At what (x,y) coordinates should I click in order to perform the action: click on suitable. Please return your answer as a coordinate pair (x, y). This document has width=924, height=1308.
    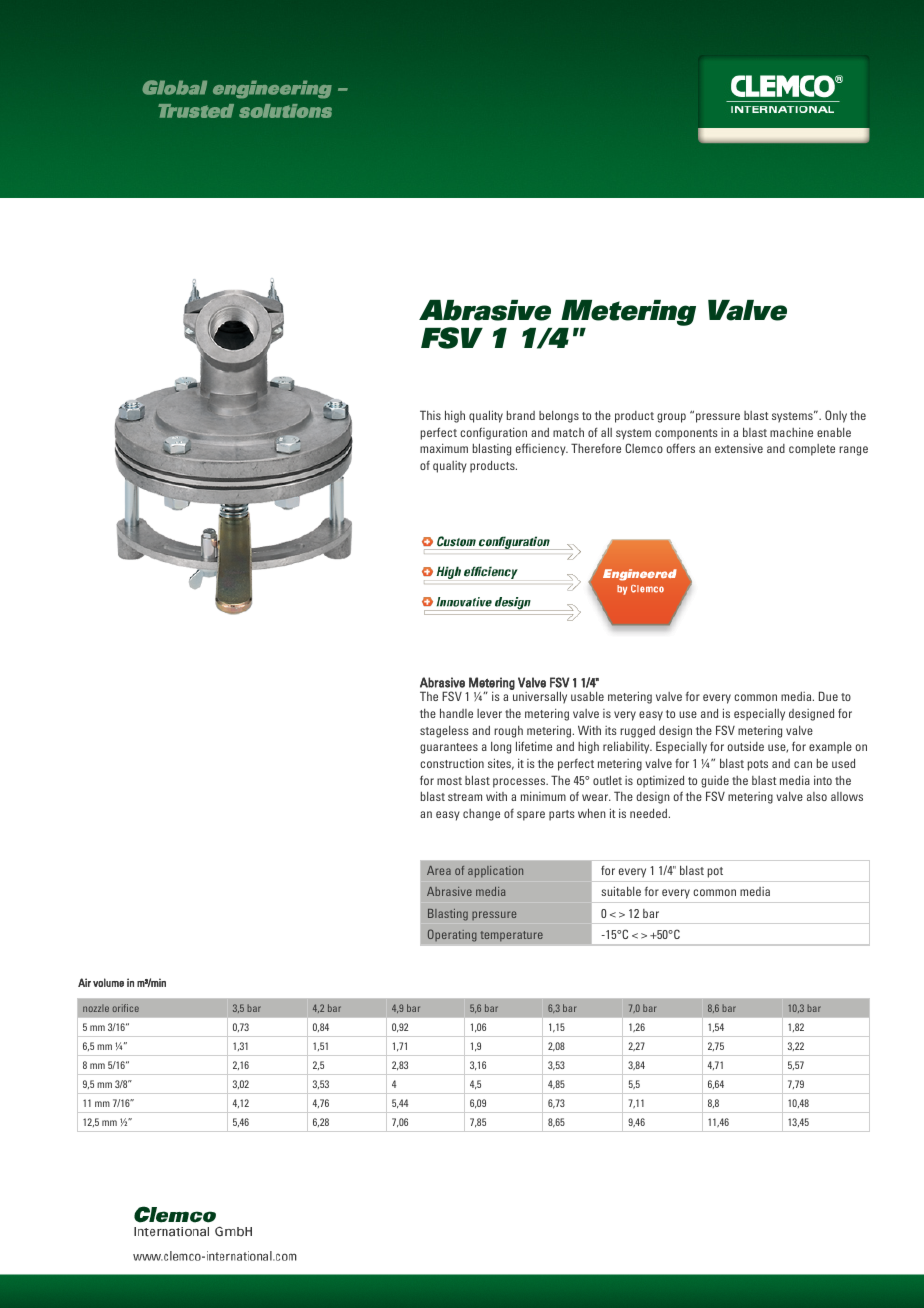
    Looking at the image, I should click on (621, 891).
